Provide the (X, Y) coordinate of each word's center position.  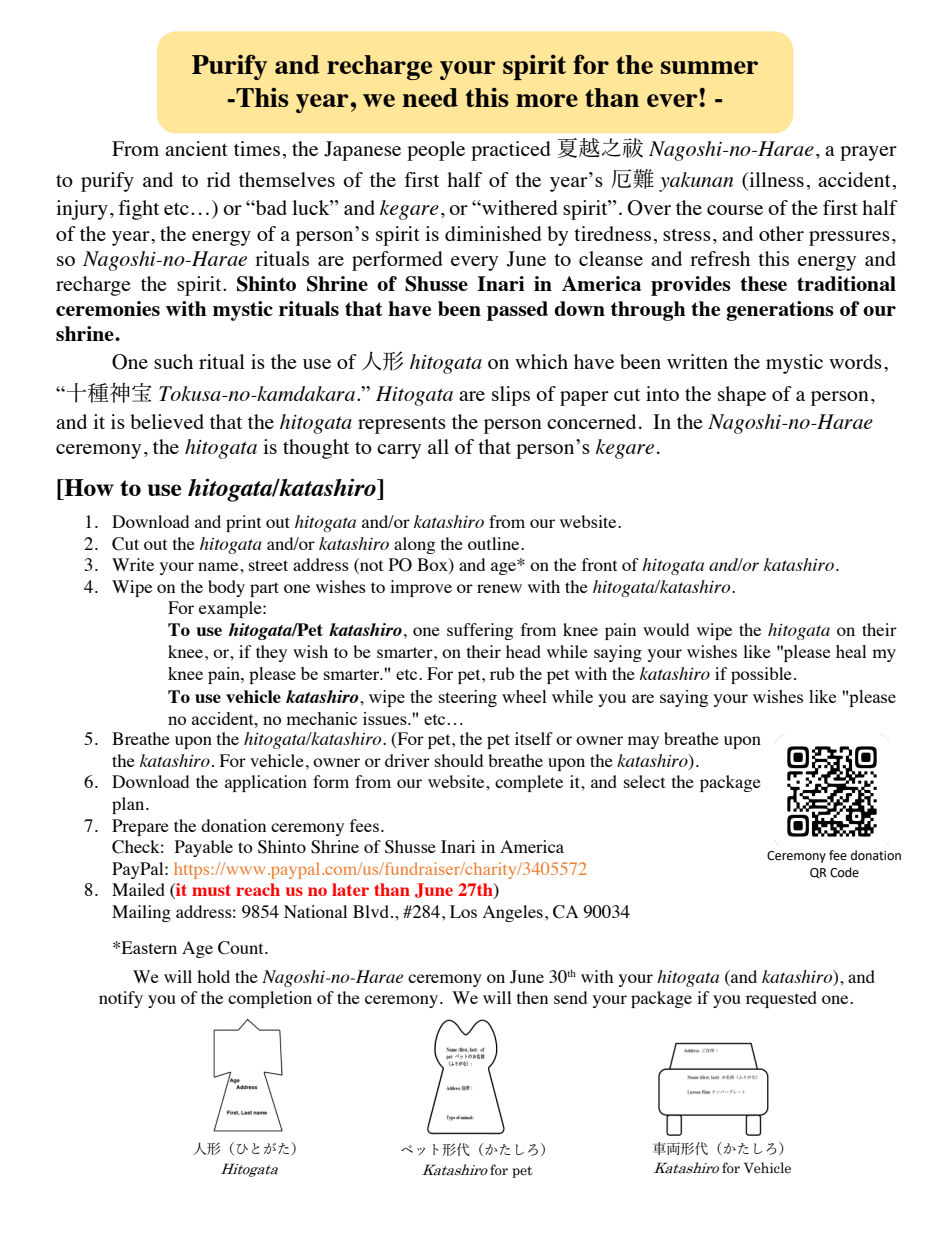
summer (709, 67)
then (532, 997)
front (599, 564)
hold (213, 976)
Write (133, 564)
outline (495, 543)
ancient (196, 148)
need (430, 97)
